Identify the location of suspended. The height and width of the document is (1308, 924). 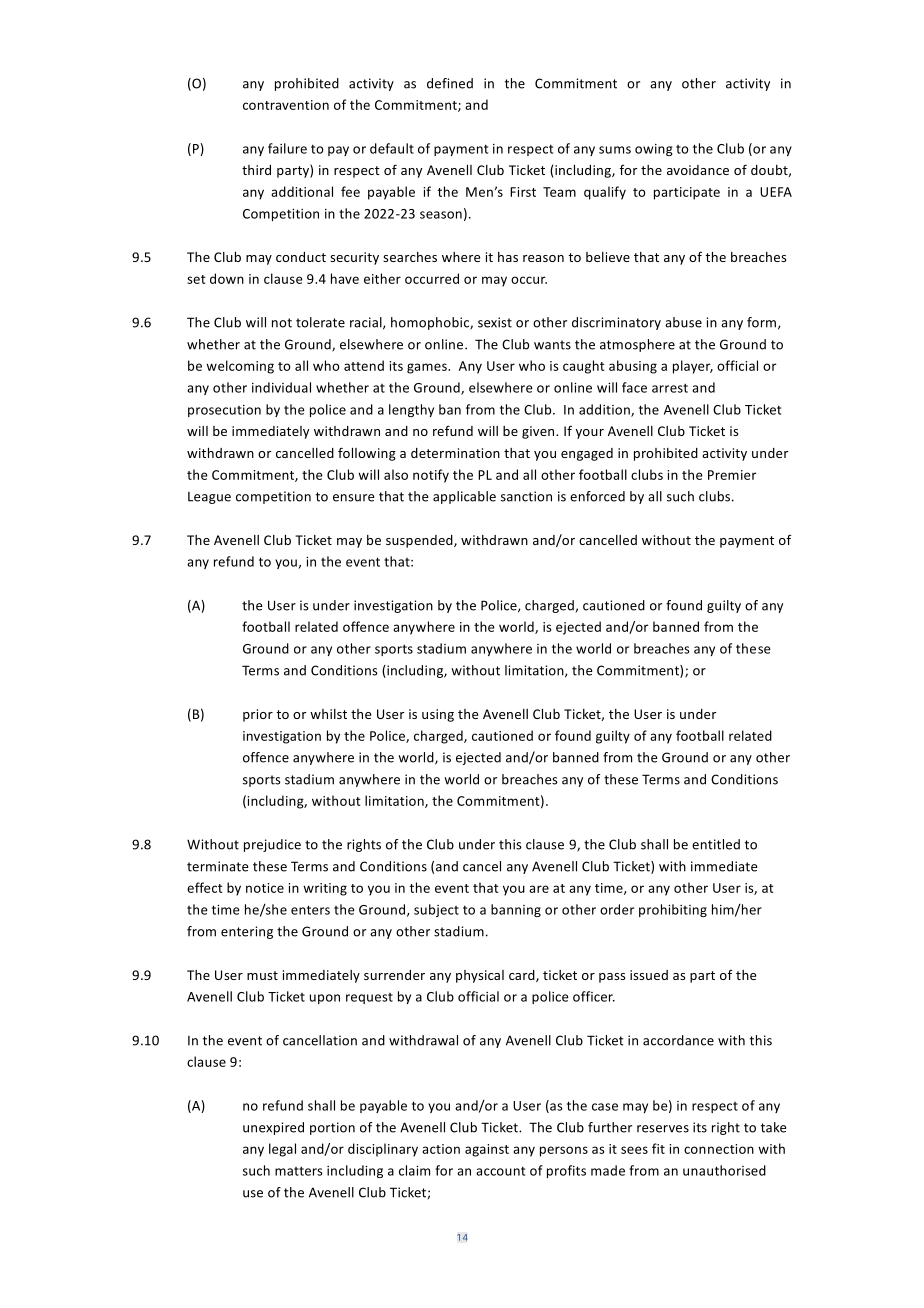
(420, 541).
